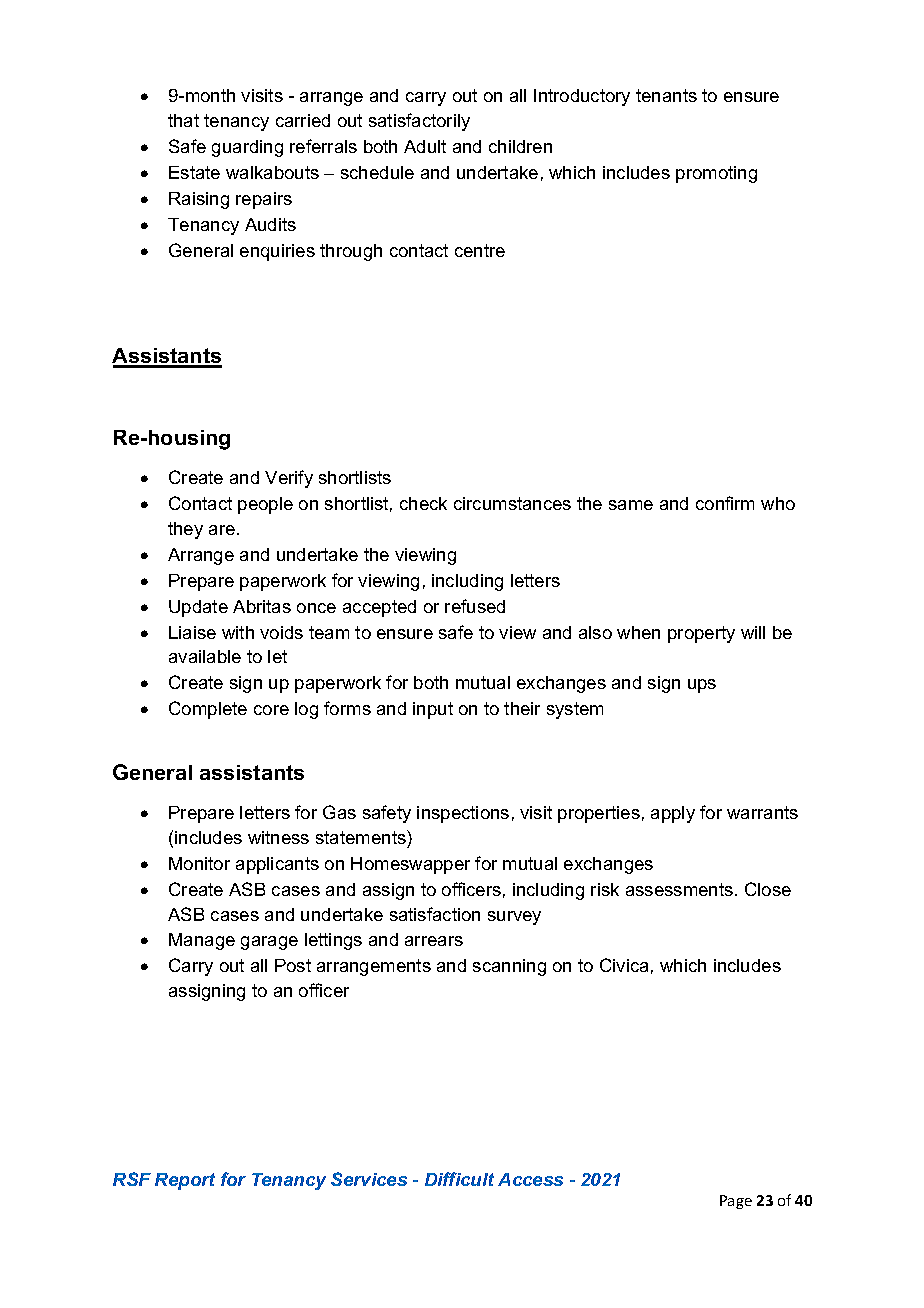  Describe the element at coordinates (289, 479) in the document. I see `Verify` at that location.
